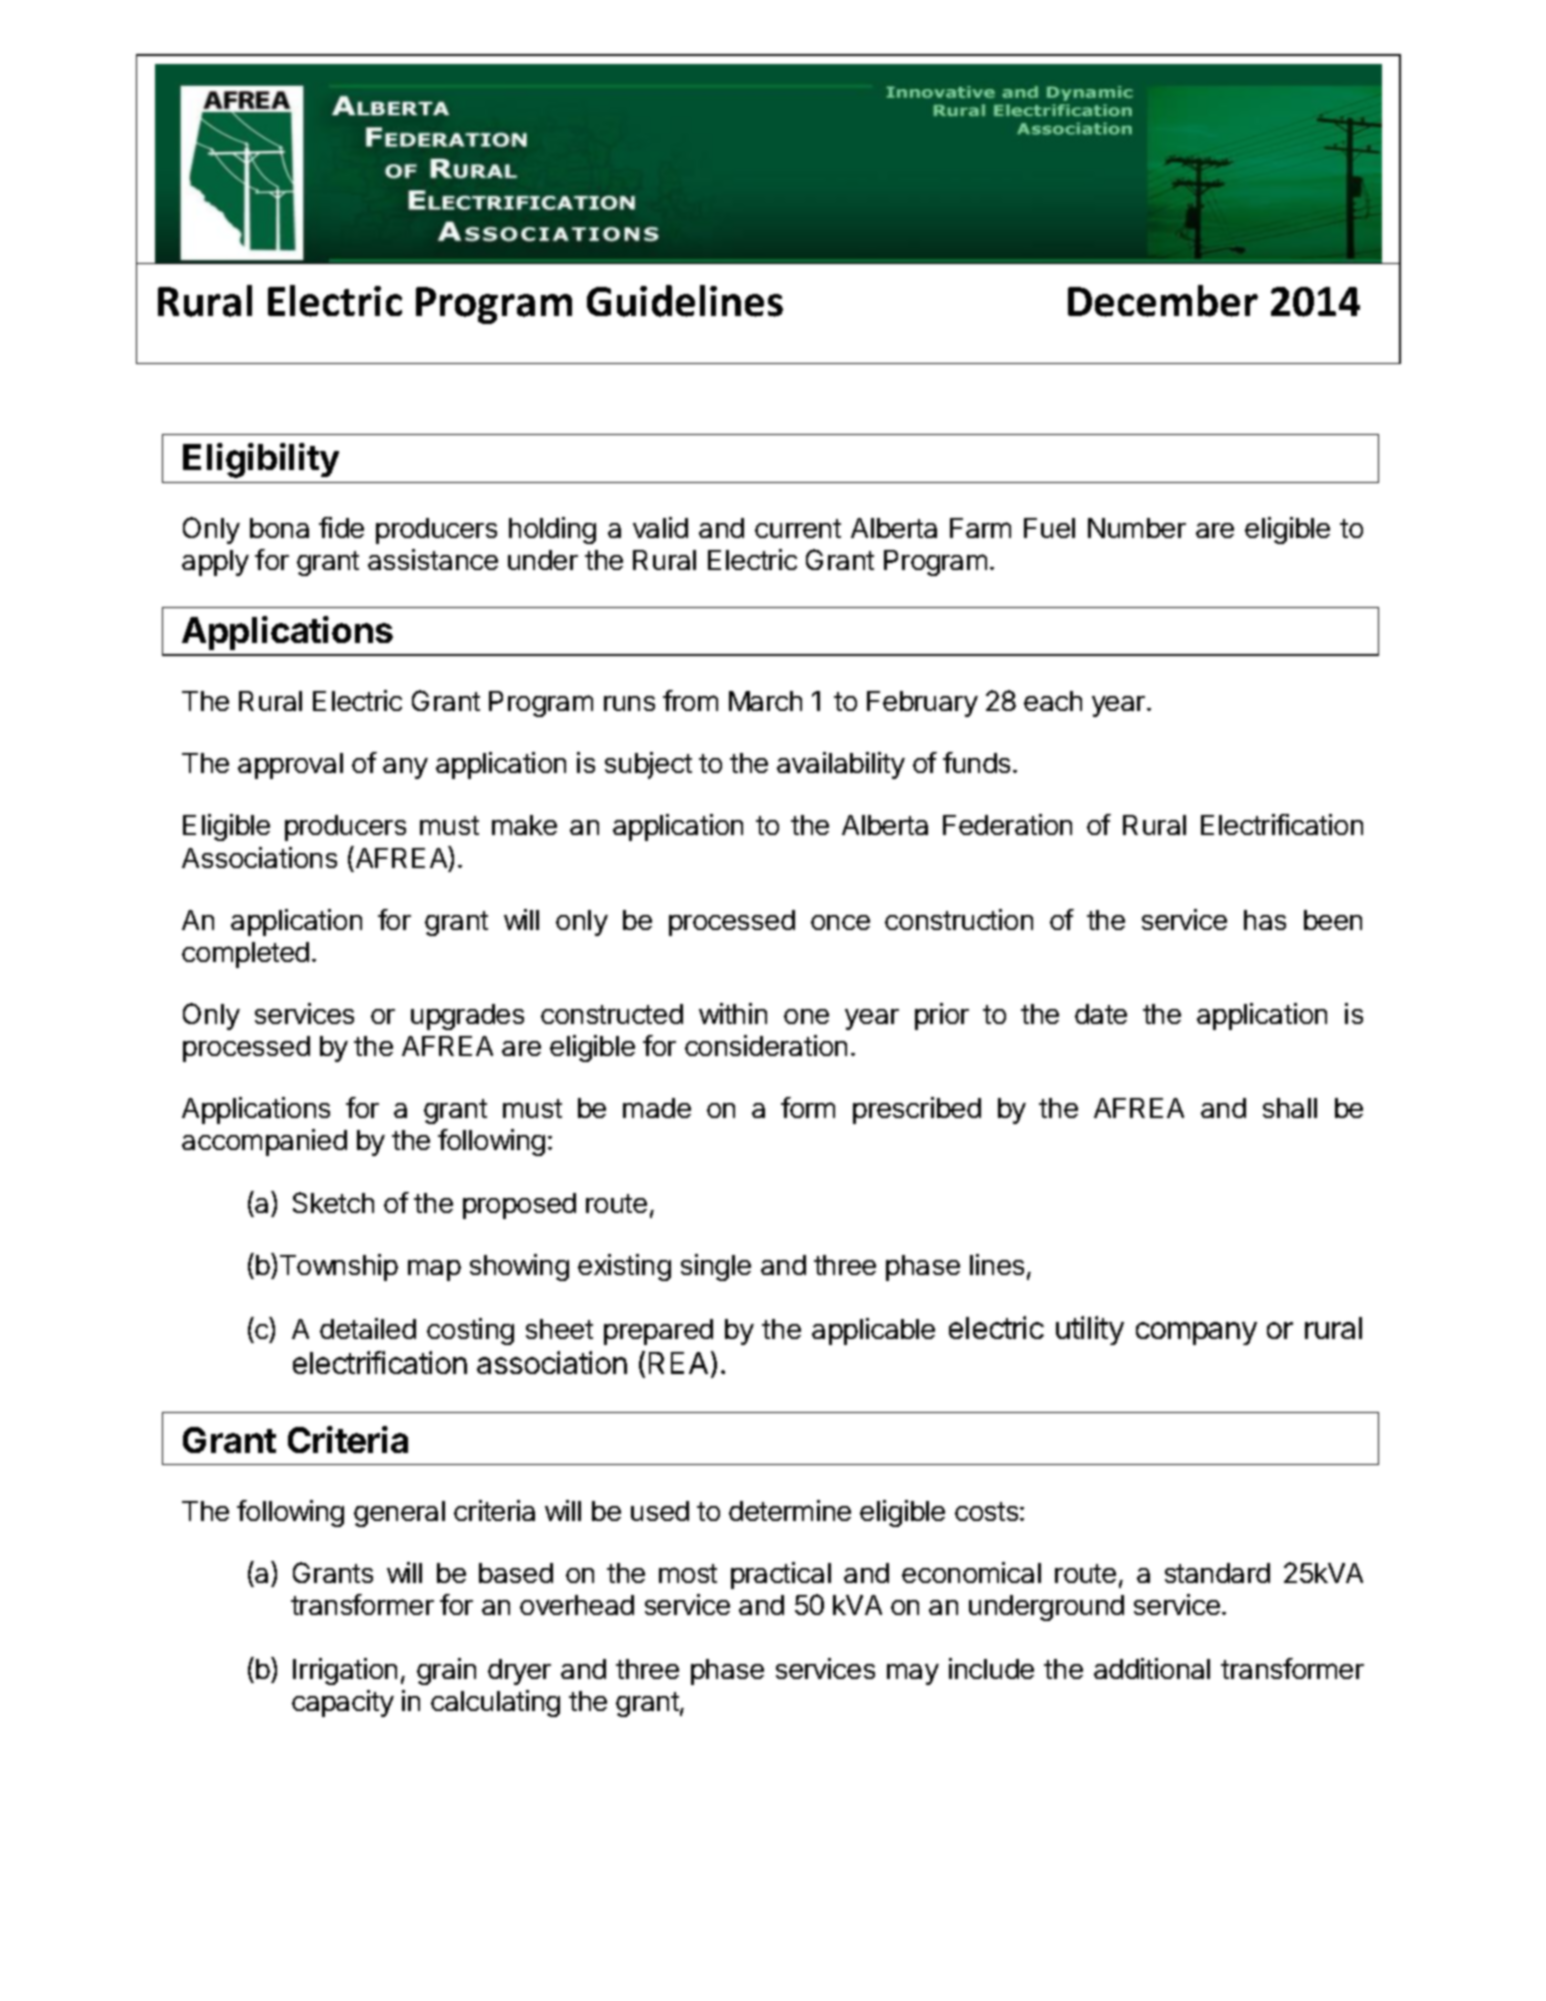  I want to click on applicable, so click(873, 1331).
